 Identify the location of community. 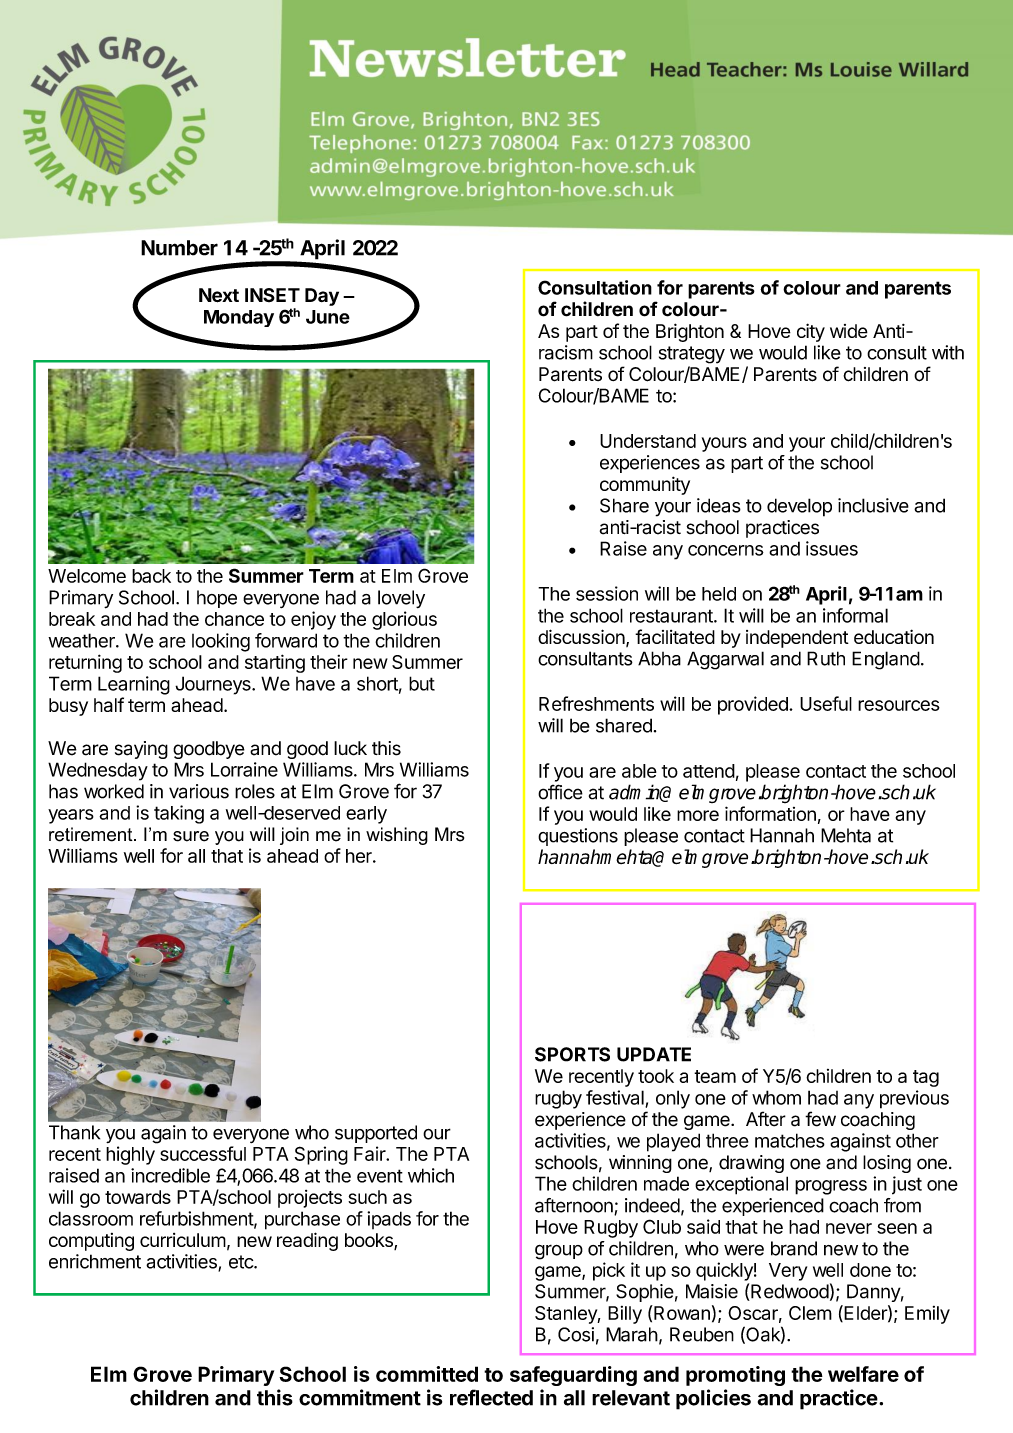
(645, 485).
